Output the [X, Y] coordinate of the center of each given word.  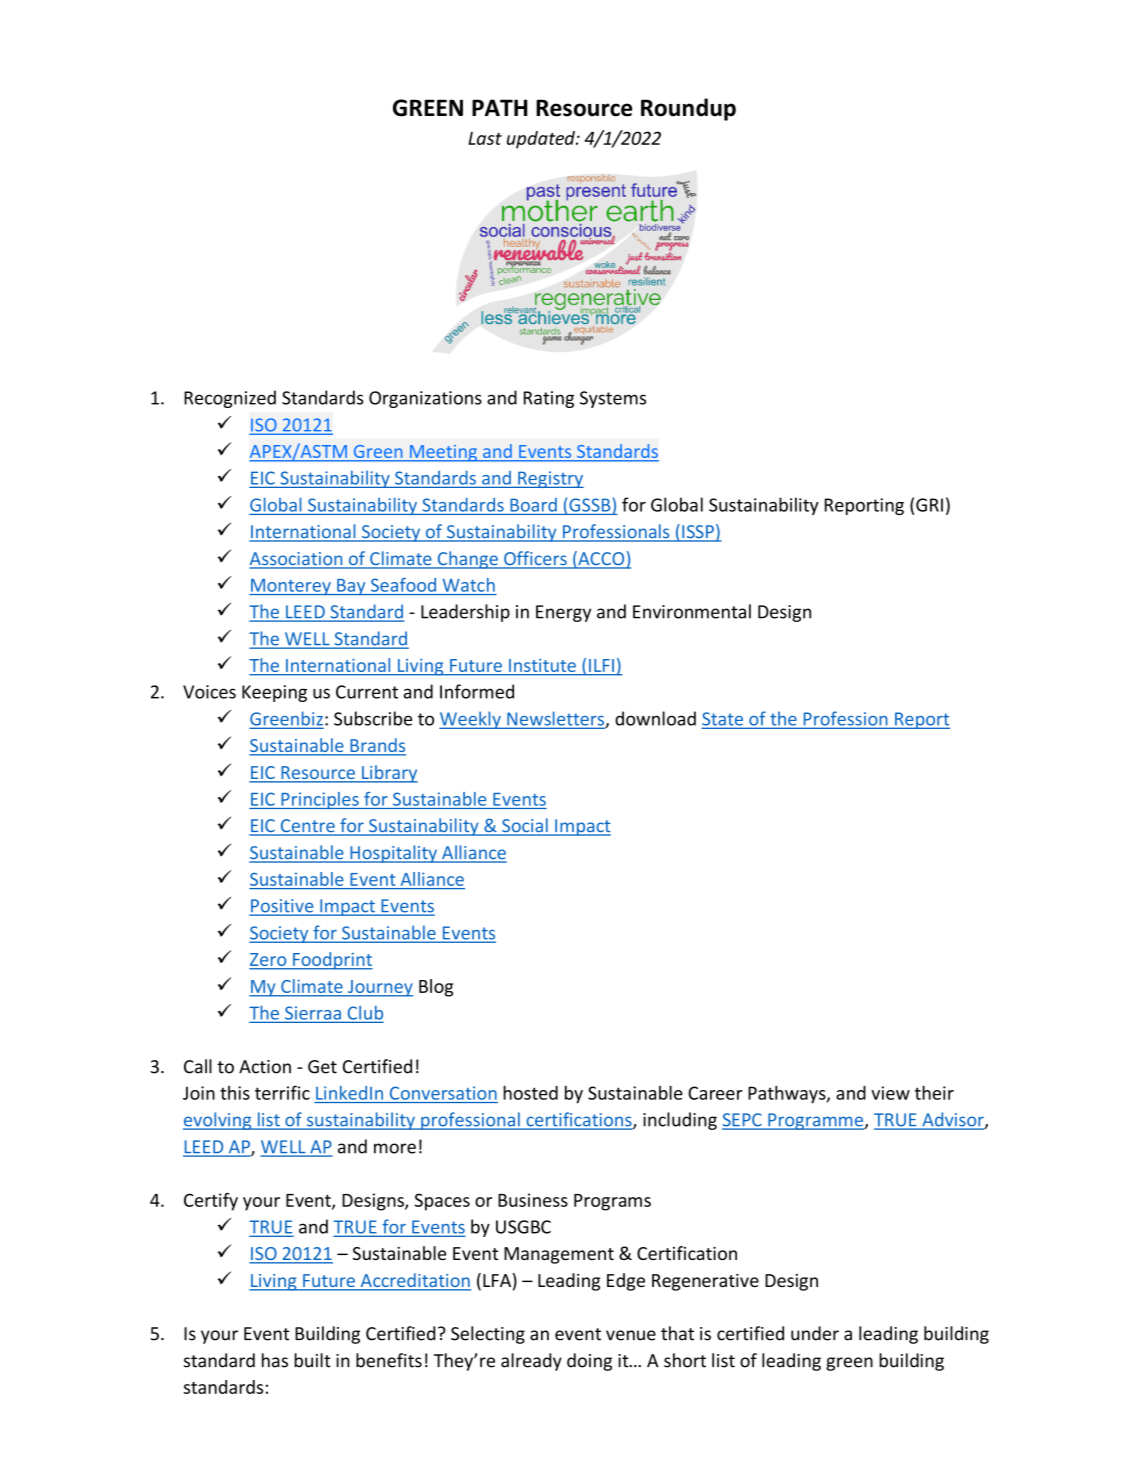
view [890, 1093]
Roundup [688, 109]
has [275, 1360]
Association [297, 560]
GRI [929, 505]
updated [542, 140]
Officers [535, 559]
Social [525, 826]
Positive [282, 907]
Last [485, 138]
